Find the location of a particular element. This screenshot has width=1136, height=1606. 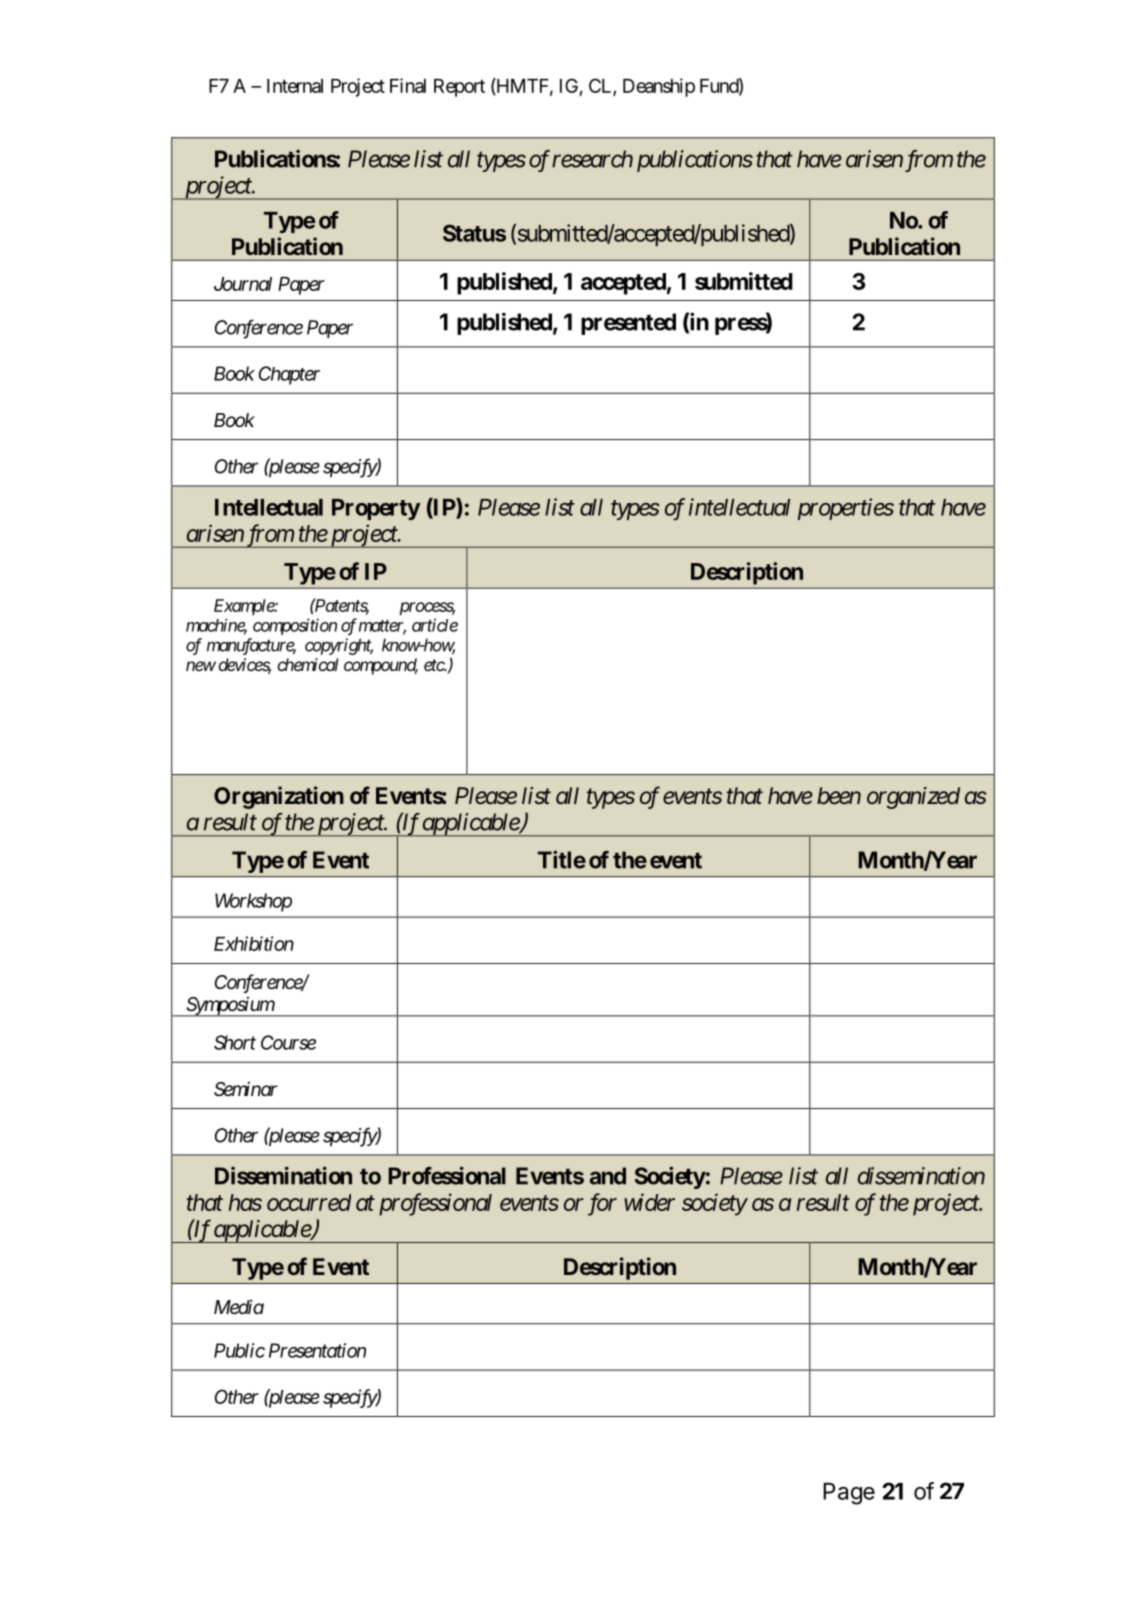

Page is located at coordinates (849, 1494).
